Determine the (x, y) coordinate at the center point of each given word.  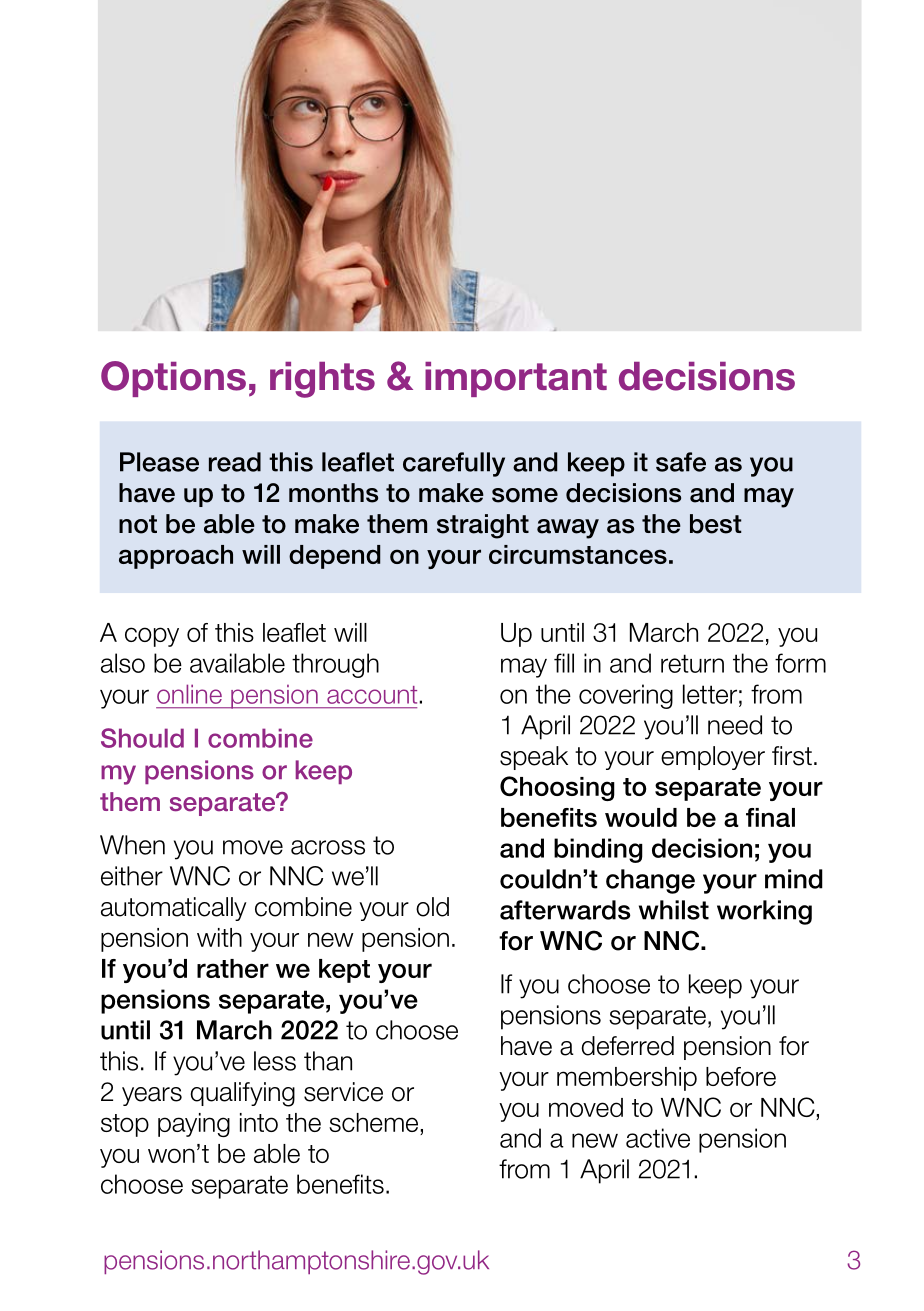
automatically (174, 909)
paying (194, 1125)
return (692, 663)
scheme (375, 1124)
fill (564, 663)
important (516, 379)
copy (152, 637)
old (432, 907)
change (650, 881)
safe (681, 462)
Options (173, 379)
